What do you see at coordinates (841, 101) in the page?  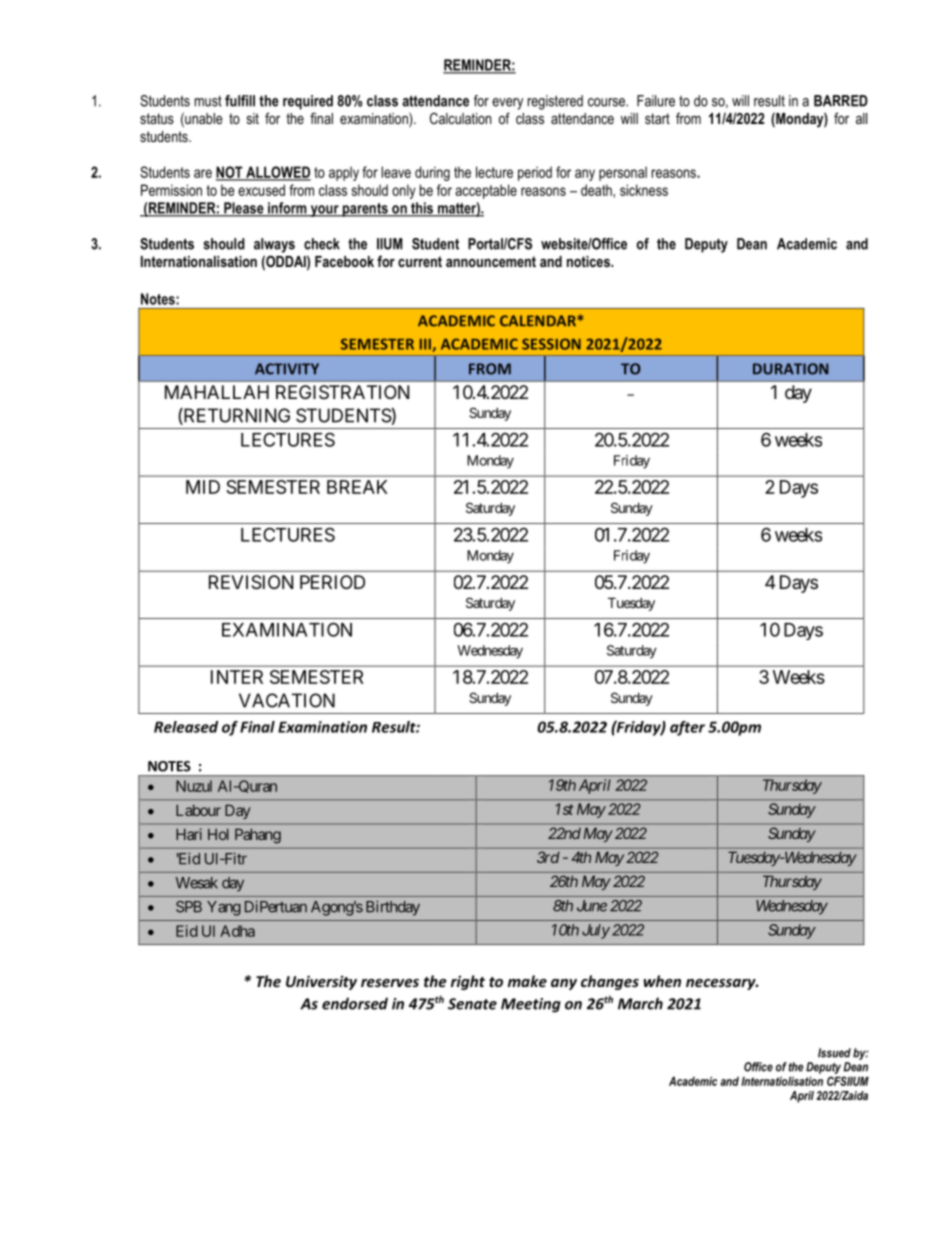 I see `BARRED` at bounding box center [841, 101].
